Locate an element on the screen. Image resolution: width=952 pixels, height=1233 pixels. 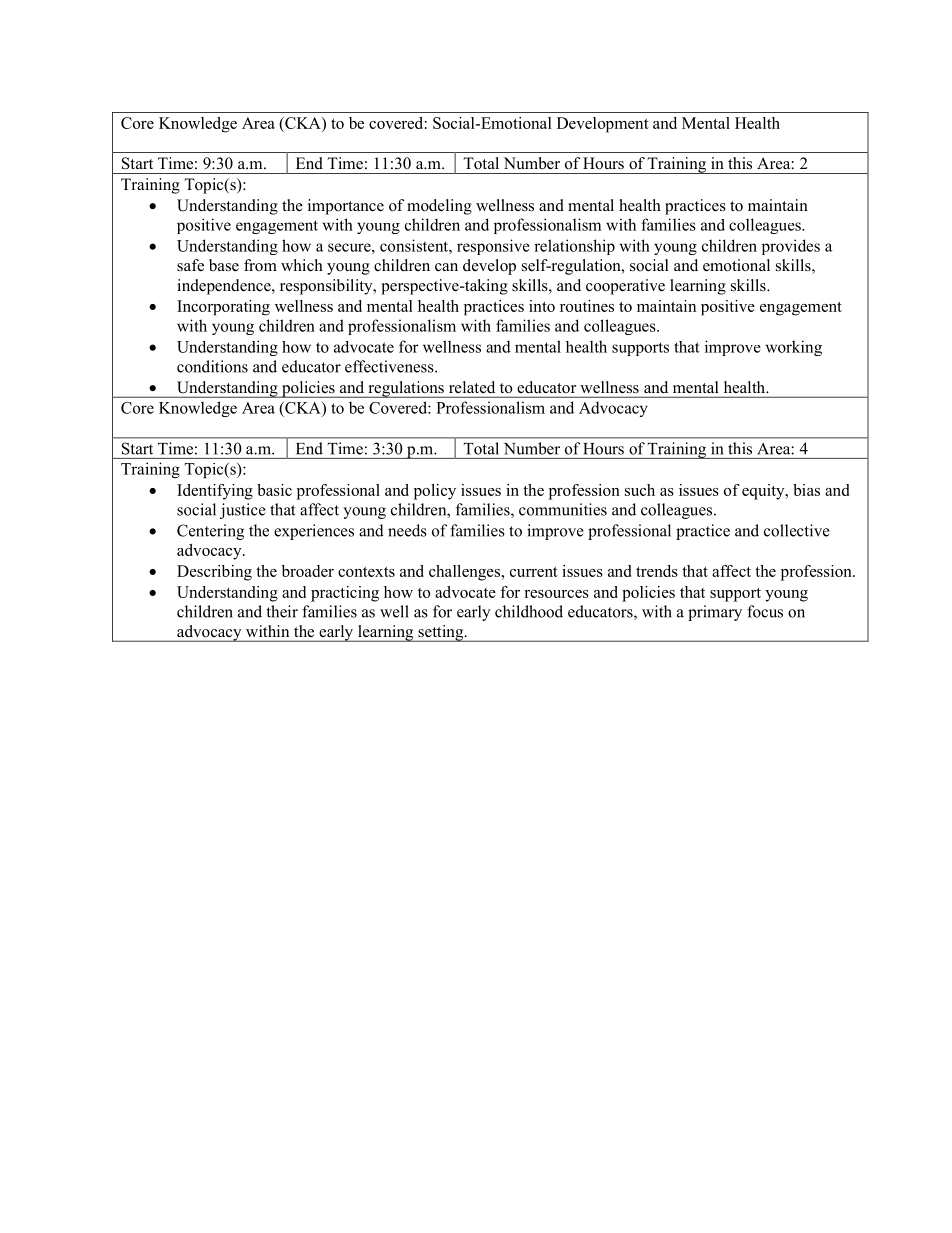
provides is located at coordinates (791, 247).
